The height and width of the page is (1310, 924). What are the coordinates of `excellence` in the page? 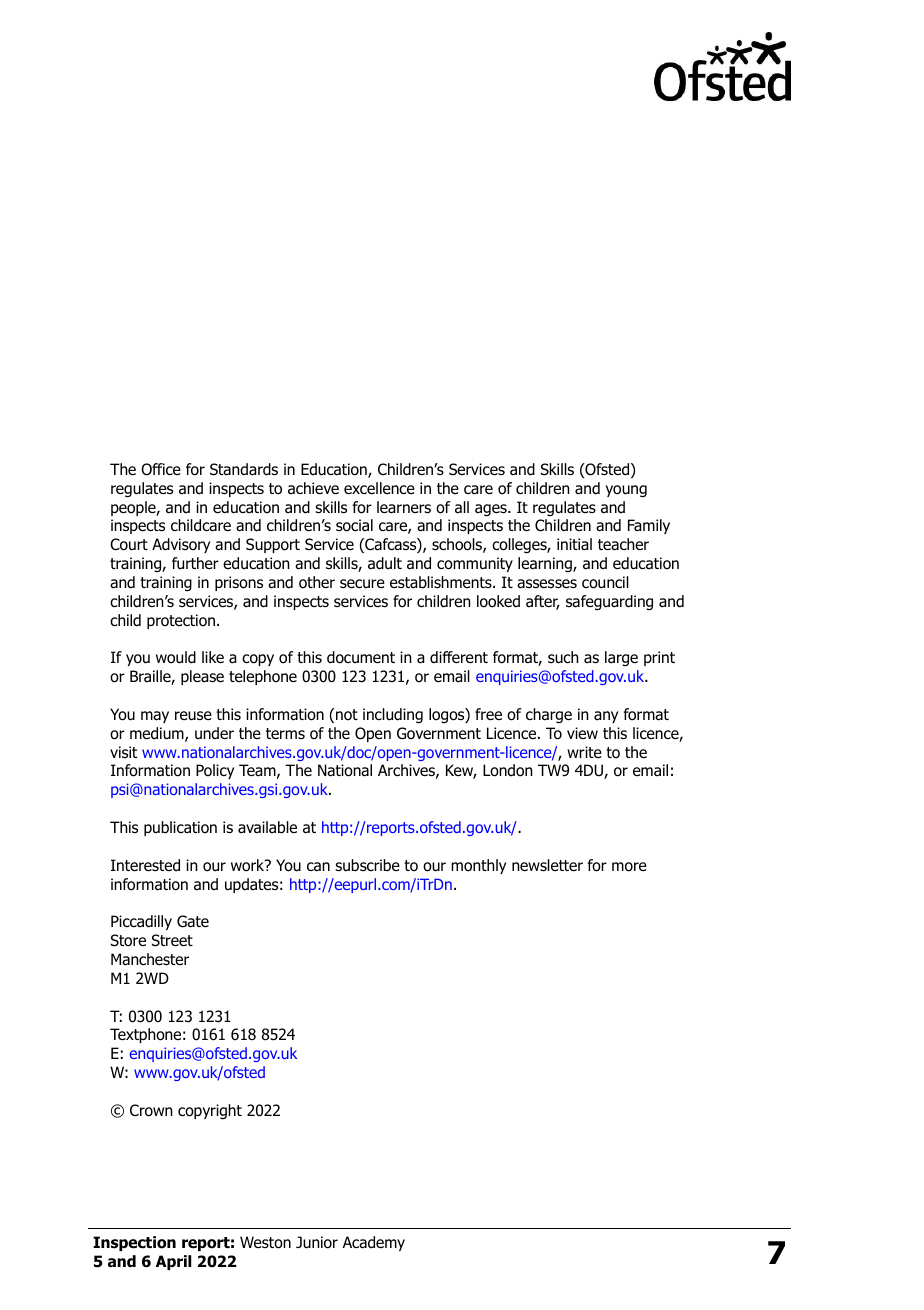 It's located at (379, 488).
